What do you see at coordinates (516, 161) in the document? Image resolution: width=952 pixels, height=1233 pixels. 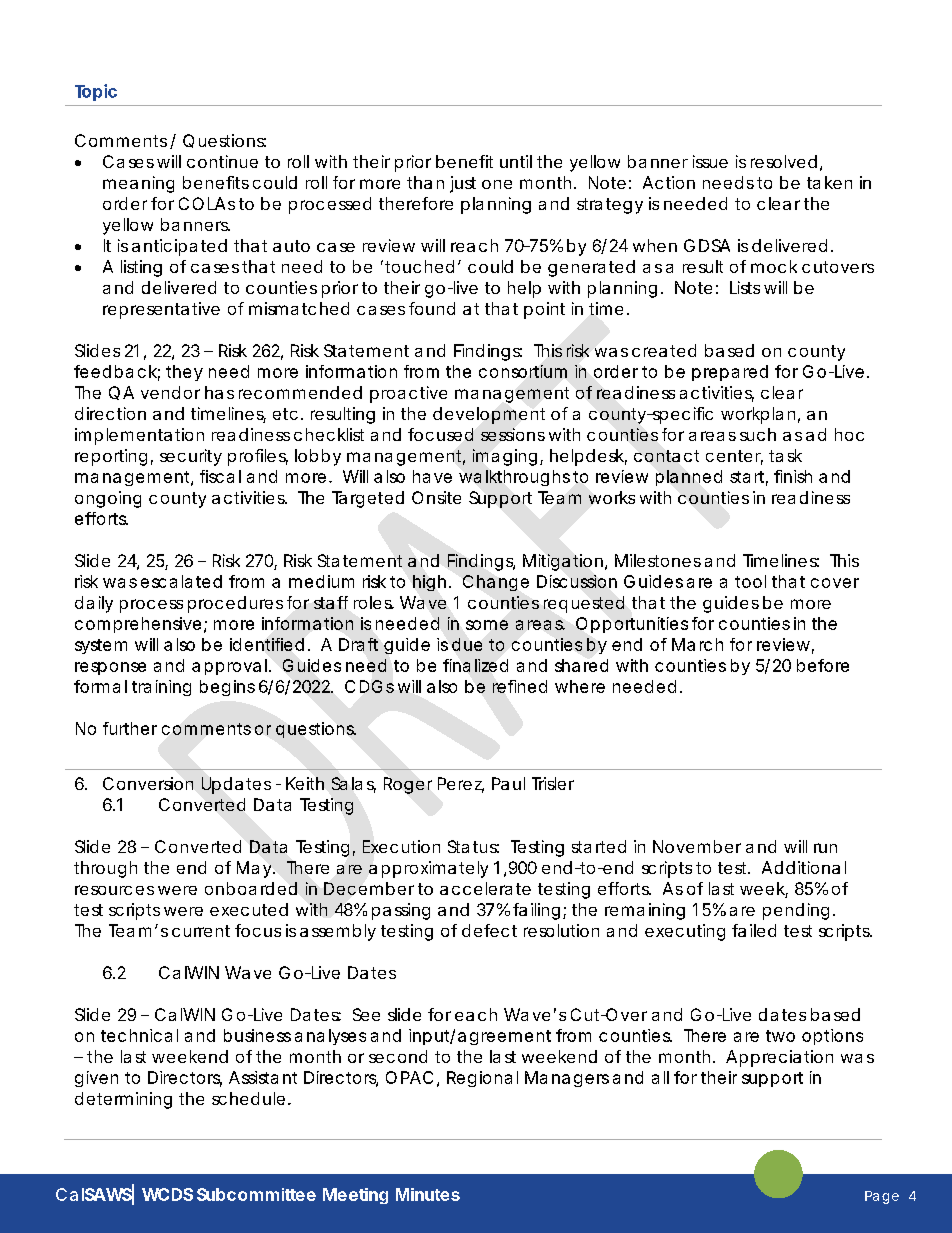 I see `until` at bounding box center [516, 161].
